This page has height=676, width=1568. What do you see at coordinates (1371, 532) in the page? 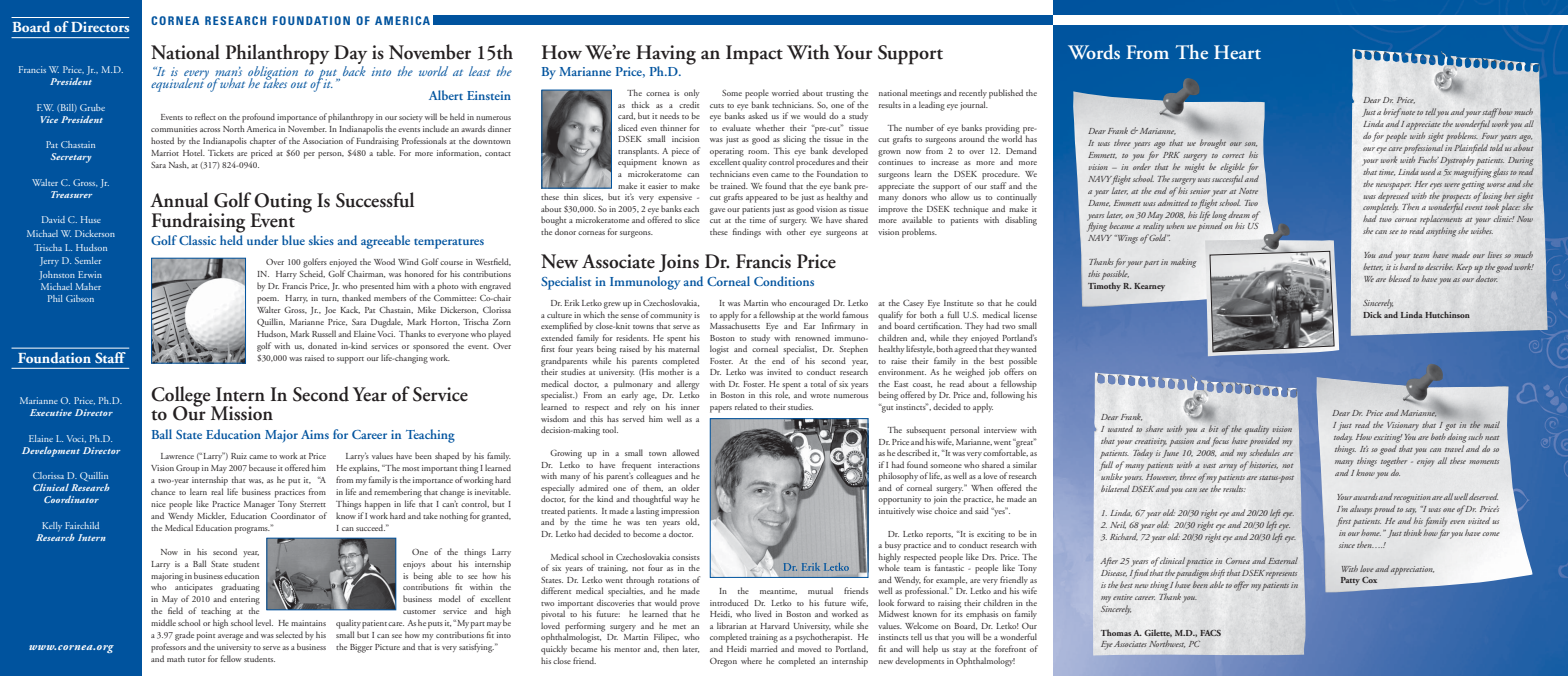
I see `home` at bounding box center [1371, 532].
